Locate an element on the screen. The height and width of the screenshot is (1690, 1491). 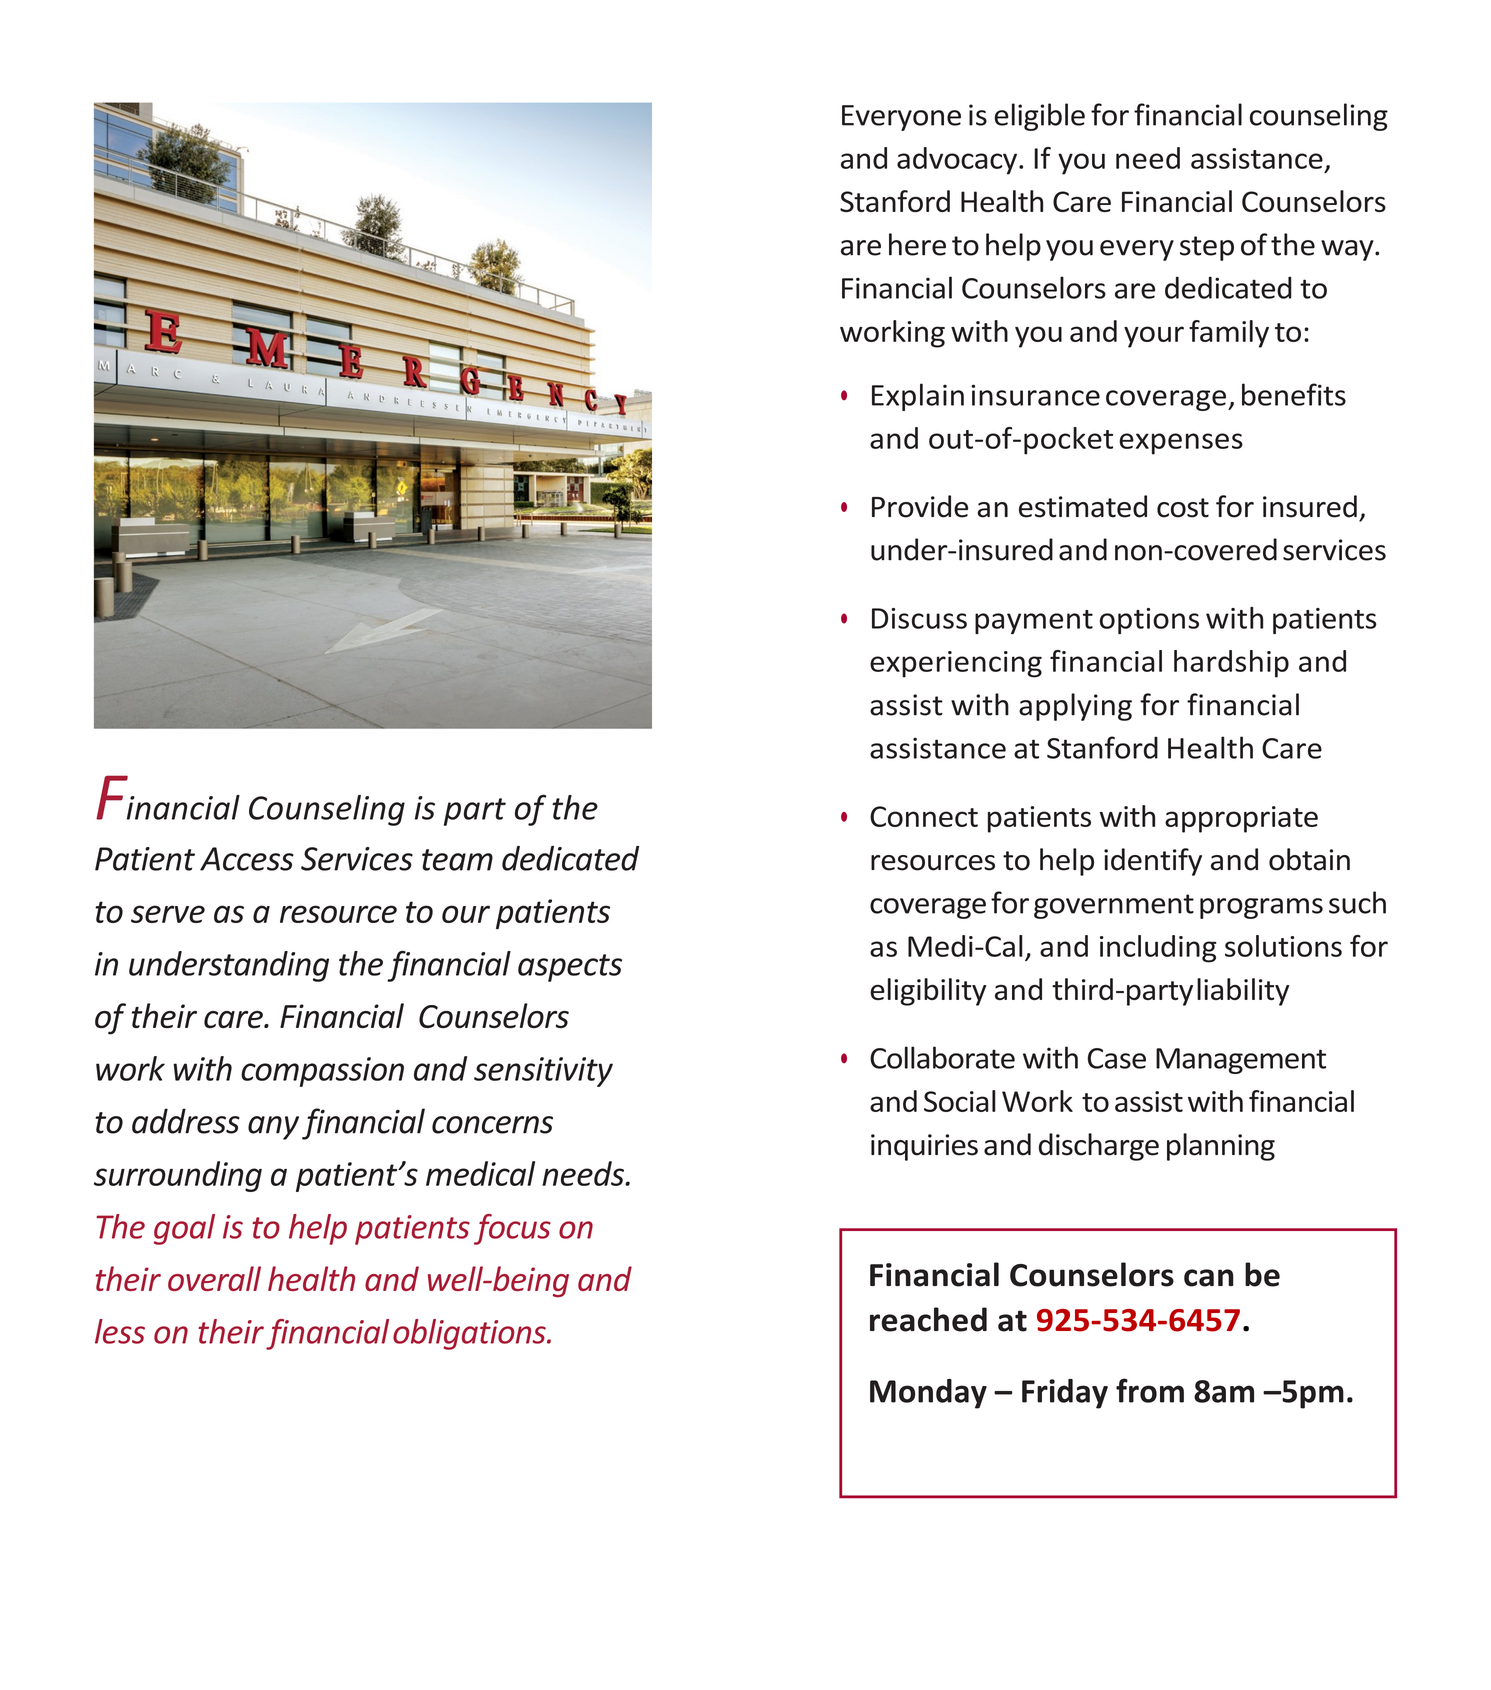
Access is located at coordinates (247, 859).
